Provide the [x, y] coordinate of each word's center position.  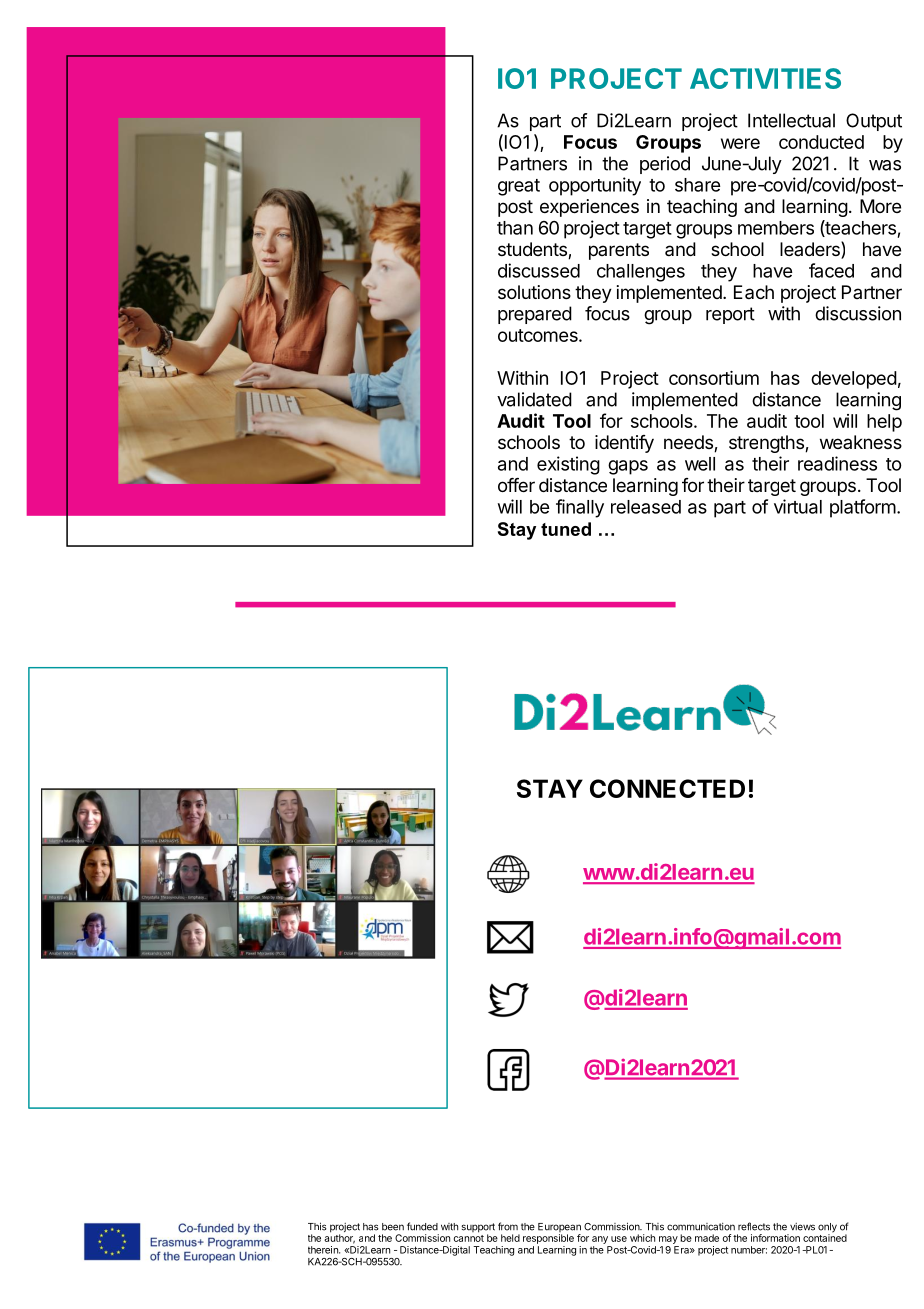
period [665, 165]
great [519, 187]
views [802, 1227]
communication [701, 1227]
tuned [566, 529]
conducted [821, 142]
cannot [469, 1238]
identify [624, 444]
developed [854, 380]
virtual [798, 506]
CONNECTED [667, 788]
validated [534, 399]
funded [422, 1226]
